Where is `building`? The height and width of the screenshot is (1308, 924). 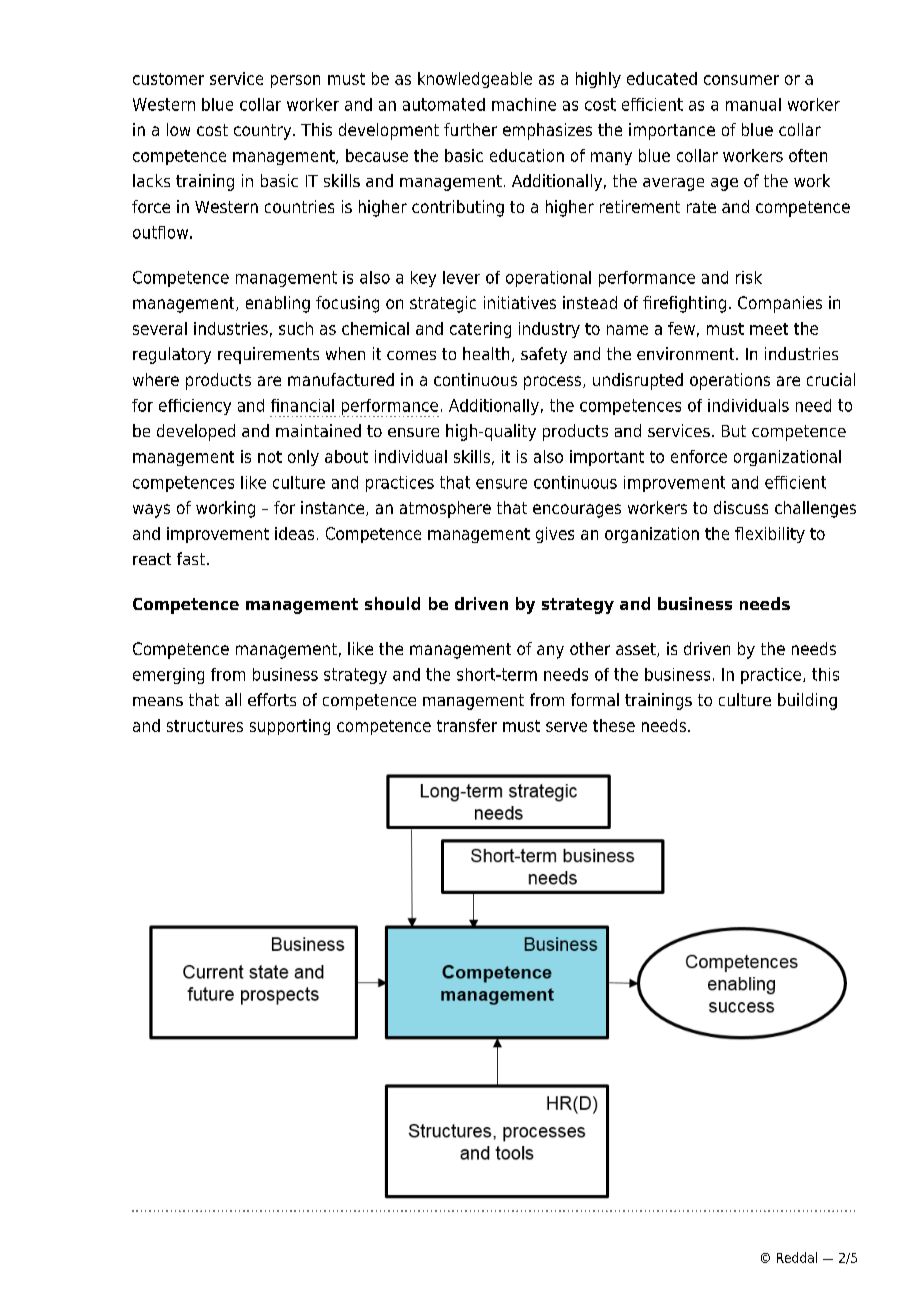 building is located at coordinates (807, 701).
